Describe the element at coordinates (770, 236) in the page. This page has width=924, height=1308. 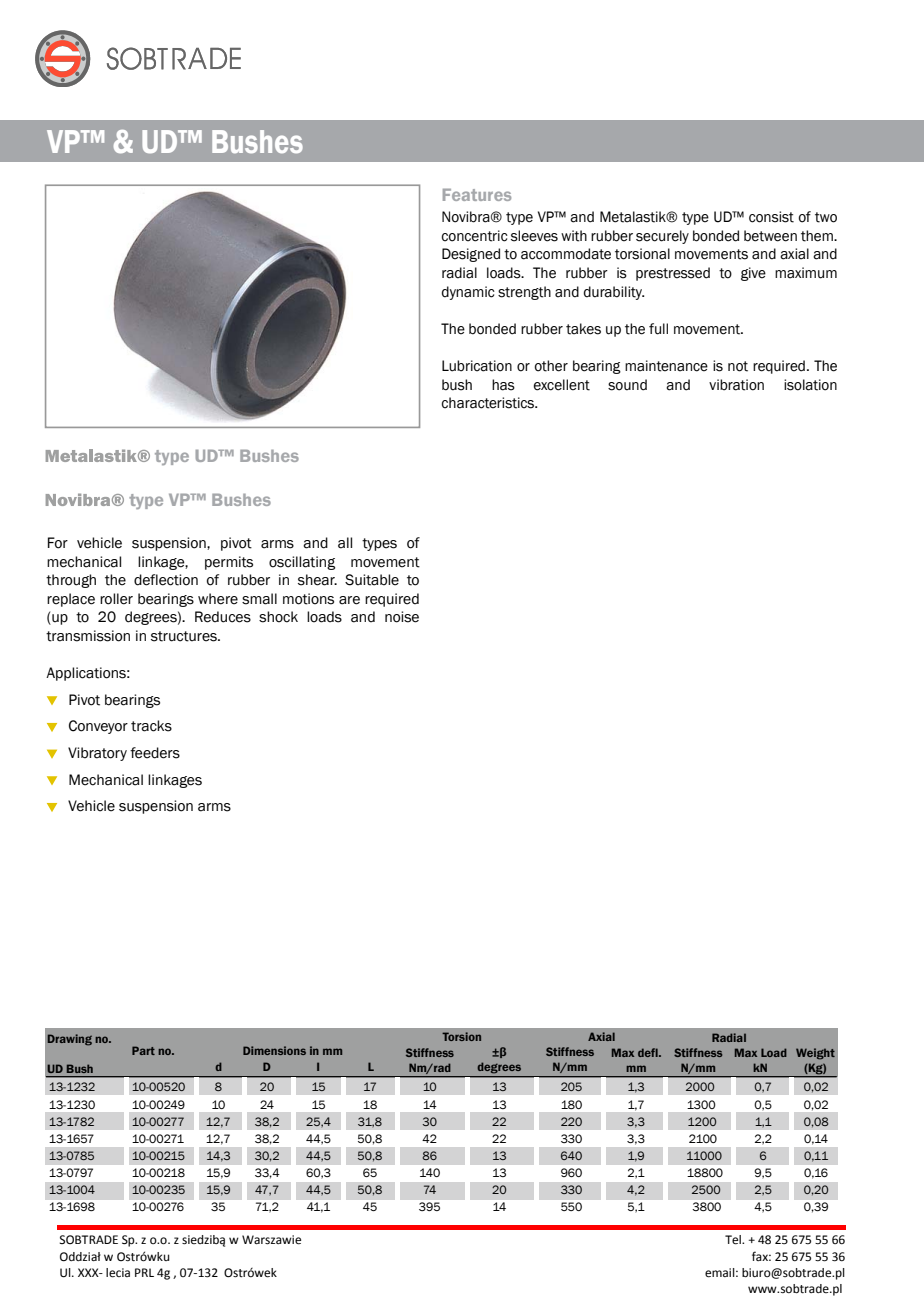
I see `between` at that location.
